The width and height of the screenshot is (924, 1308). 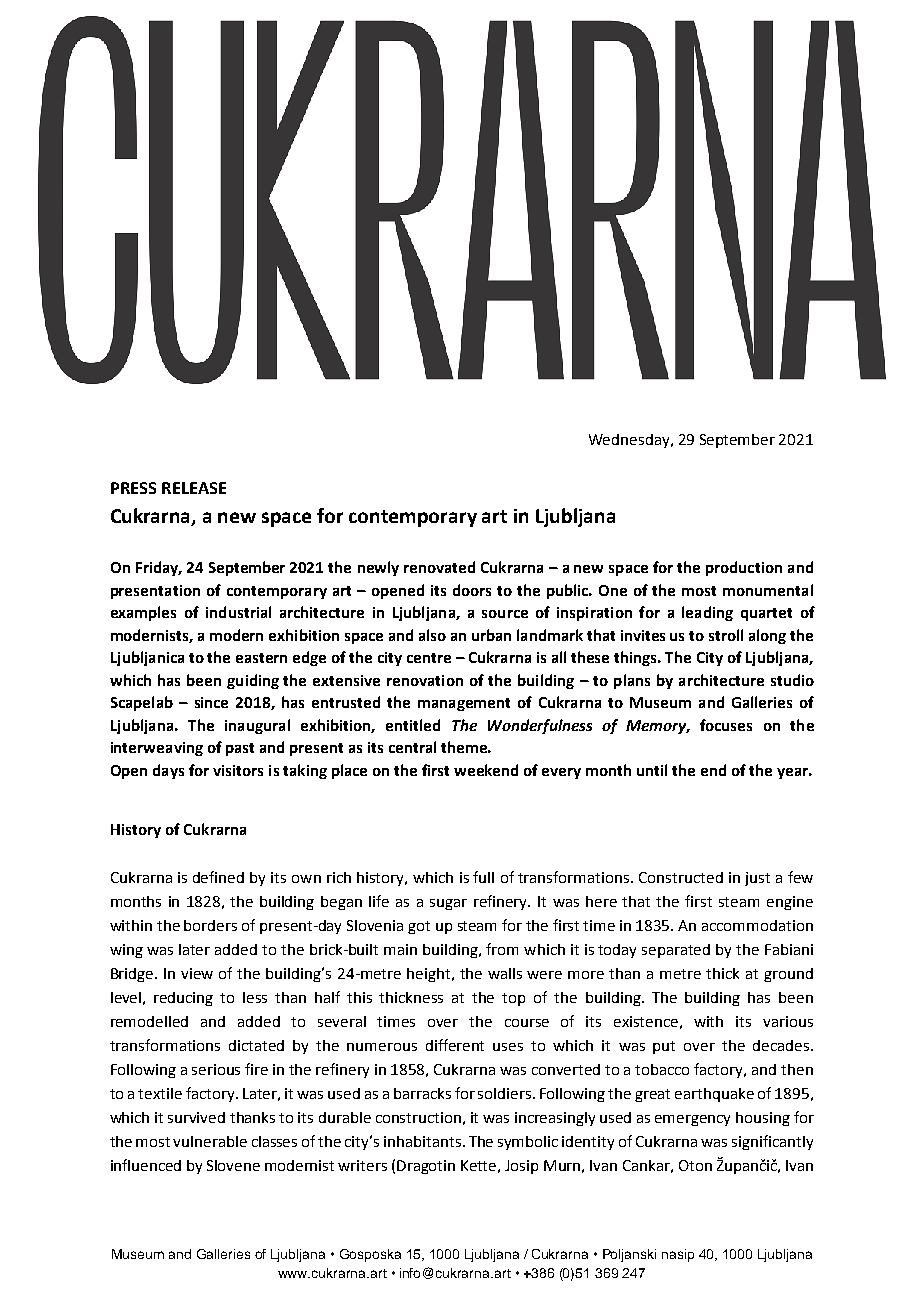 What do you see at coordinates (210, 1141) in the screenshot?
I see `vulnerable` at bounding box center [210, 1141].
